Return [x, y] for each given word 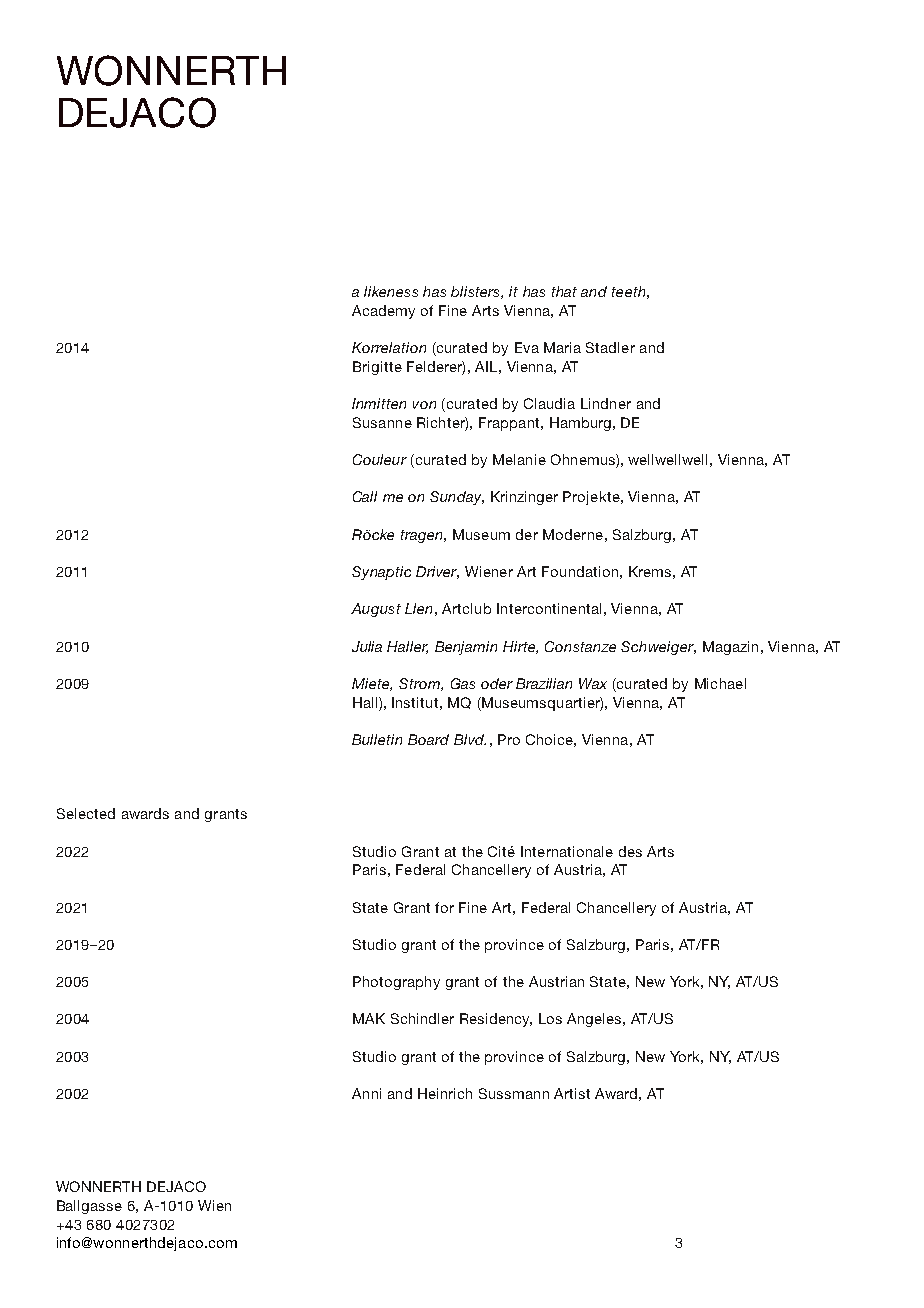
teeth [628, 291]
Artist [572, 1093]
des [630, 851]
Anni [366, 1093]
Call [365, 496]
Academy [383, 312]
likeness [391, 291]
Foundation [580, 571]
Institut [415, 702]
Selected [86, 813]
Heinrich [445, 1093]
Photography [396, 983]
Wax [593, 683]
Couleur [380, 459]
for [444, 907]
